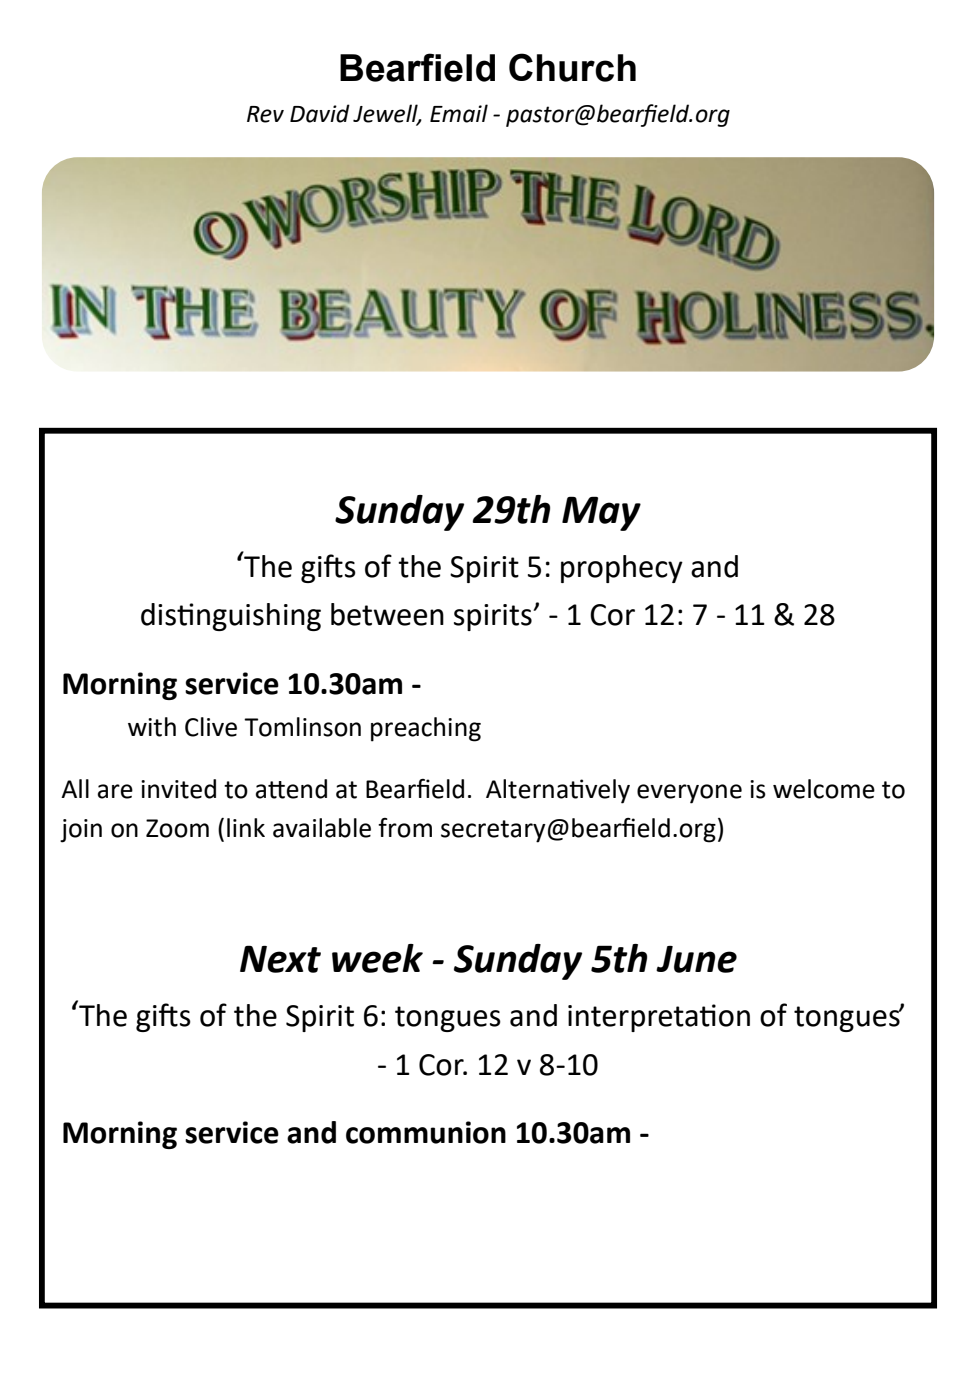  What do you see at coordinates (231, 617) in the screenshot?
I see `distinguishing` at bounding box center [231, 617].
